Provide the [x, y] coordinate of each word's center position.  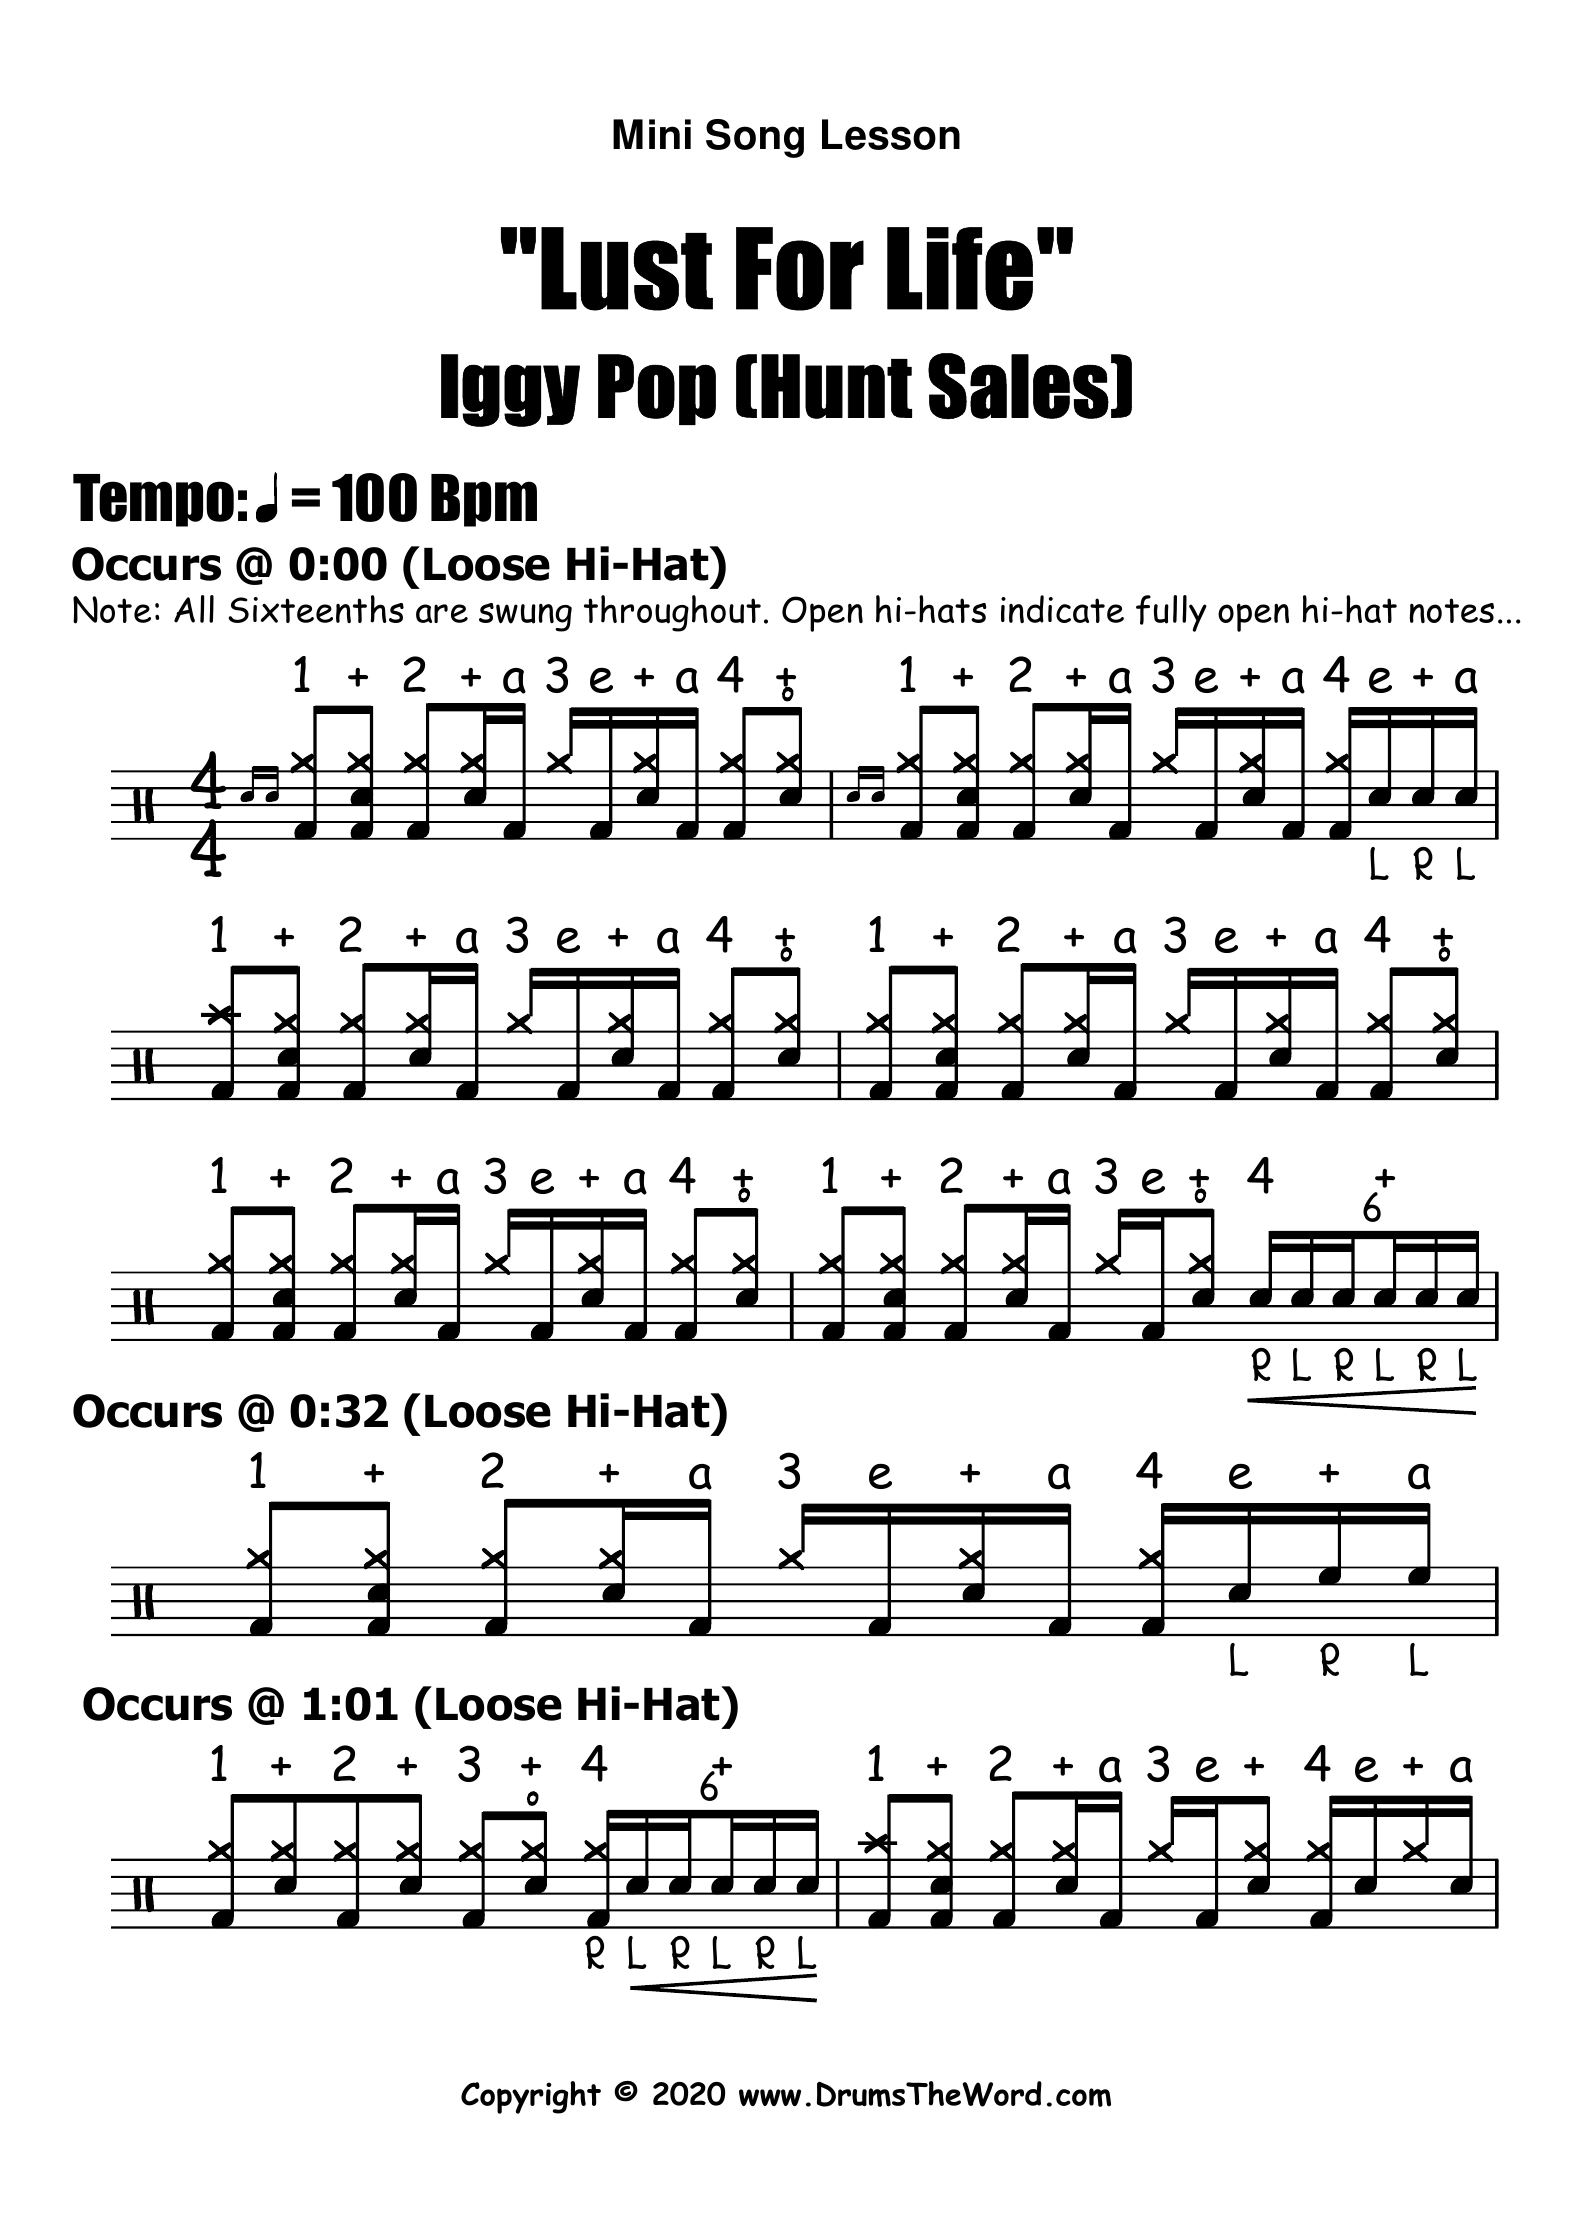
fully [1171, 613]
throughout [672, 613]
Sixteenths [316, 609]
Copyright [531, 2097]
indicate [1062, 609]
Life [960, 269]
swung [525, 617]
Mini [652, 134]
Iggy [510, 390]
